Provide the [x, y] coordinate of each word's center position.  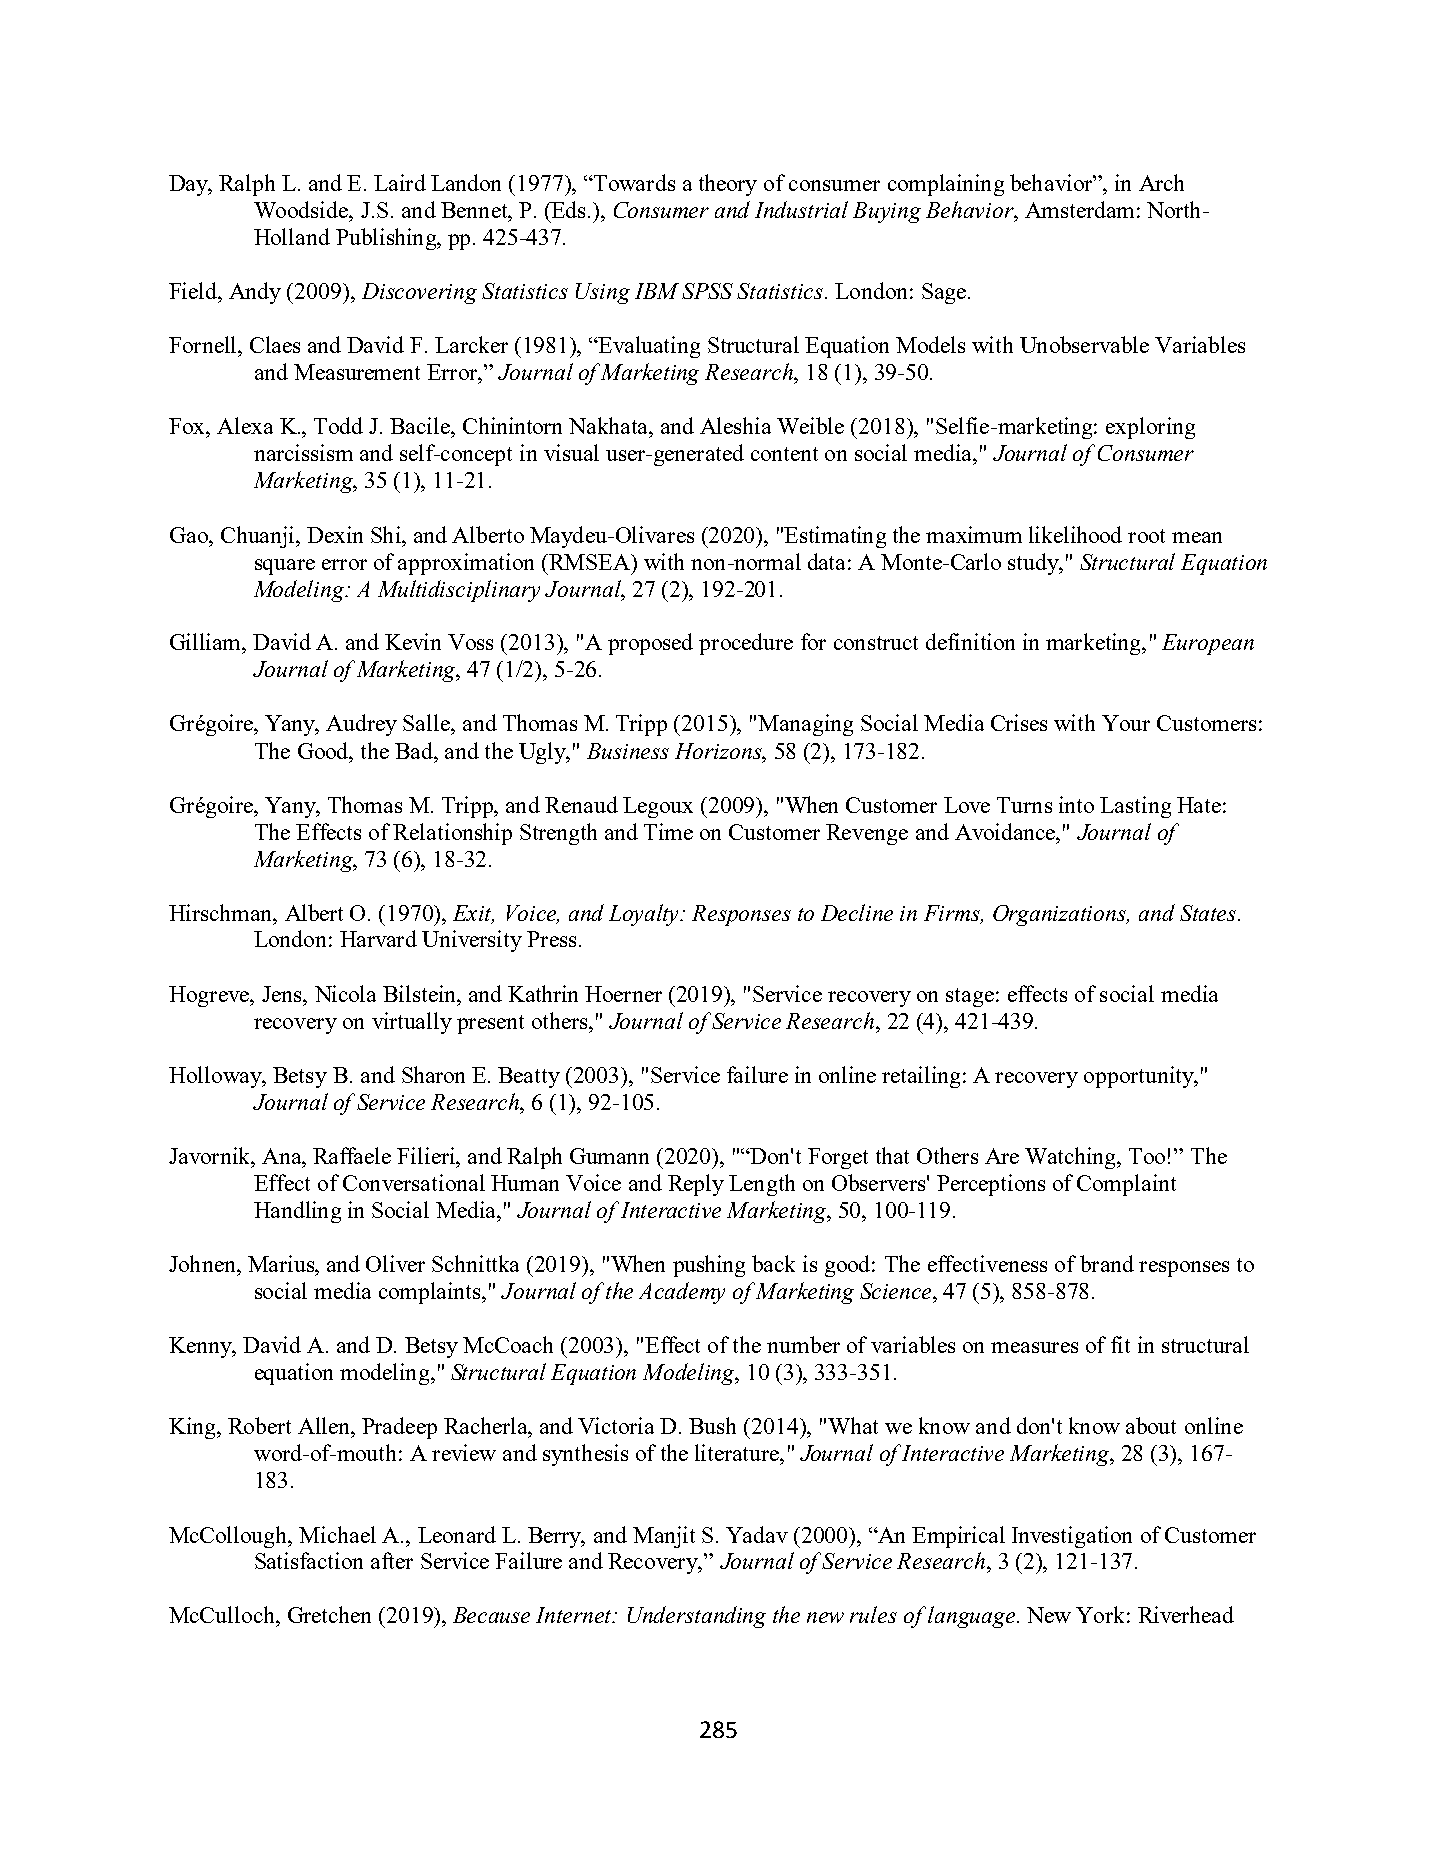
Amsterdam [1079, 209]
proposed [650, 644]
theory [728, 185]
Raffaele [352, 1155]
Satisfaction [309, 1560]
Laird [400, 182]
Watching [1072, 1158]
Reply [696, 1185]
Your [1126, 723]
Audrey [361, 725]
